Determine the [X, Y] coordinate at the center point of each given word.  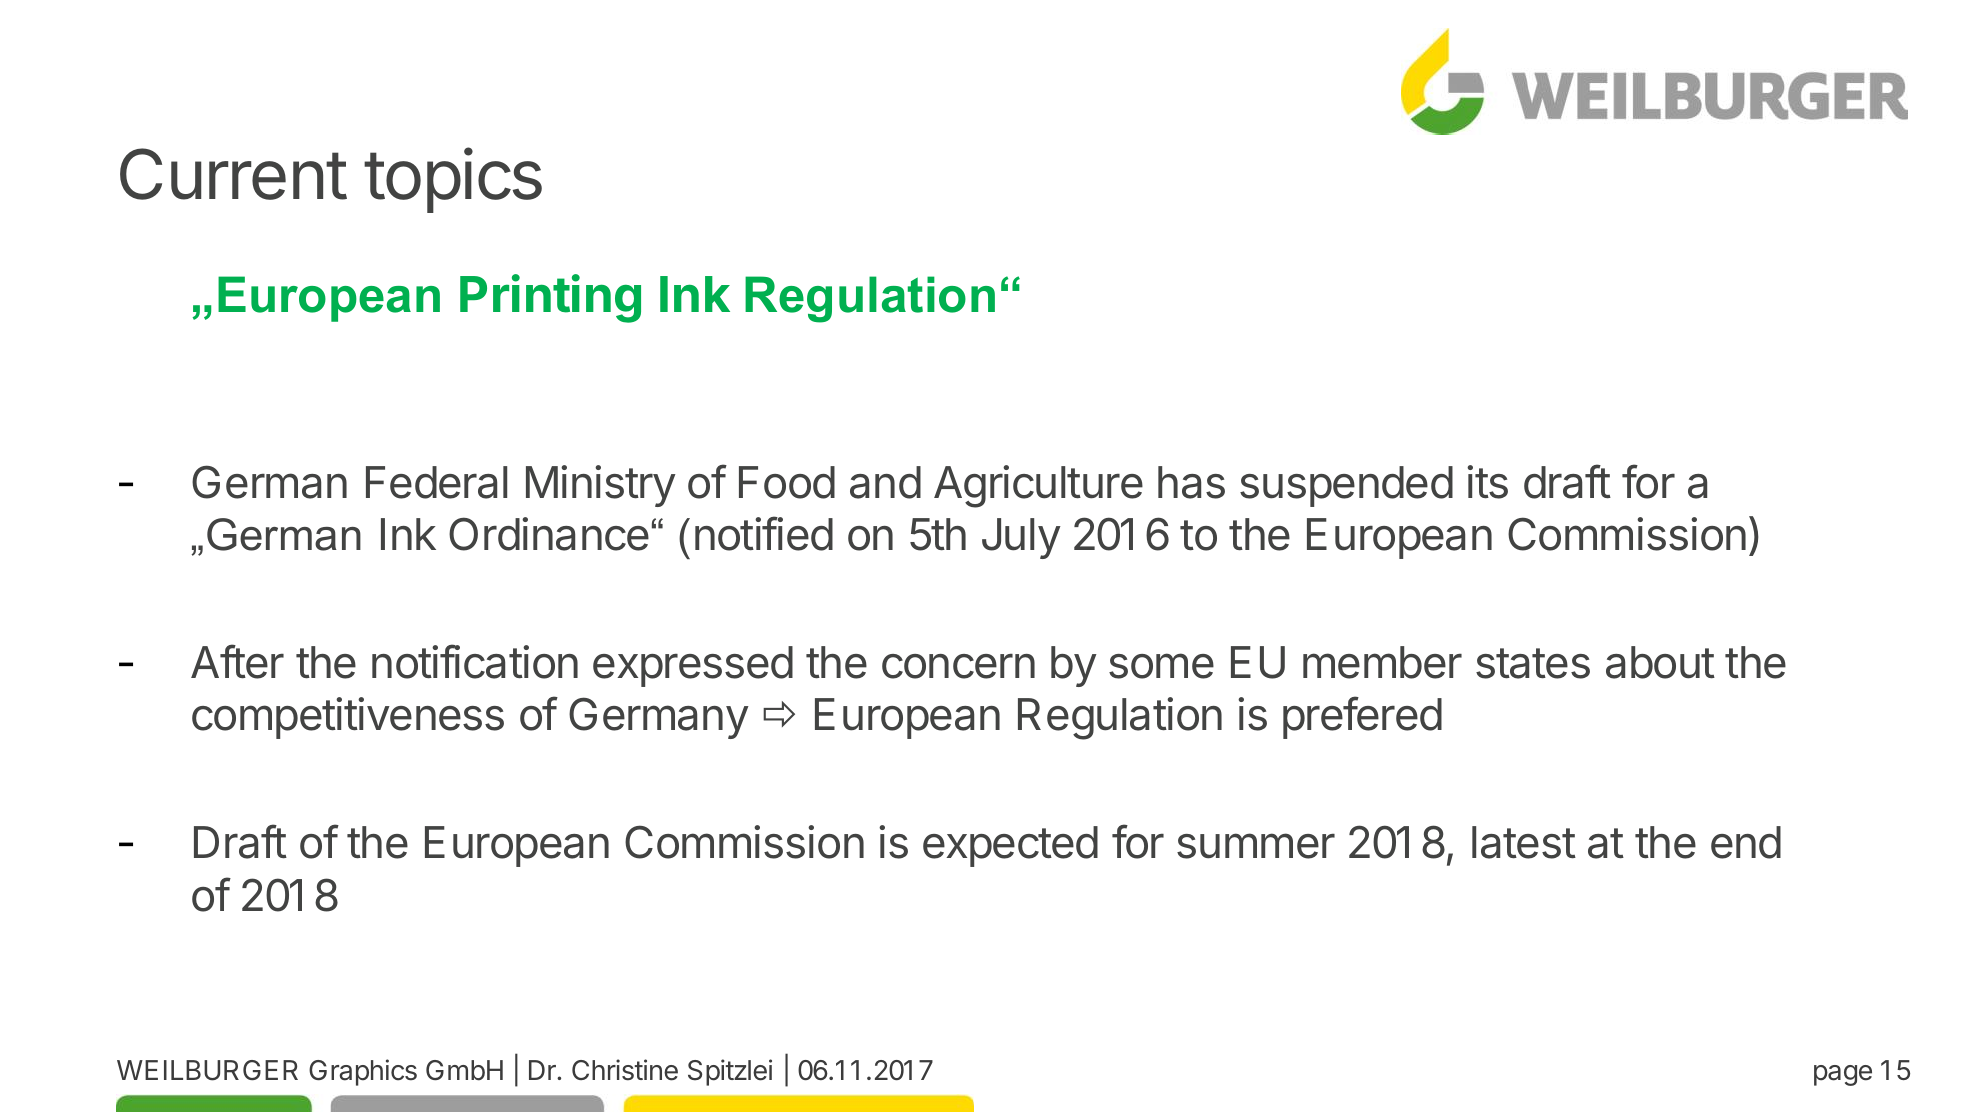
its [1487, 482]
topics [453, 180]
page [1843, 1075]
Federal [436, 482]
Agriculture [1038, 486]
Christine [625, 1070]
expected [1010, 846]
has [1191, 482]
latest [1524, 842]
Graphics [363, 1072]
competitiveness [348, 718]
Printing [550, 298]
